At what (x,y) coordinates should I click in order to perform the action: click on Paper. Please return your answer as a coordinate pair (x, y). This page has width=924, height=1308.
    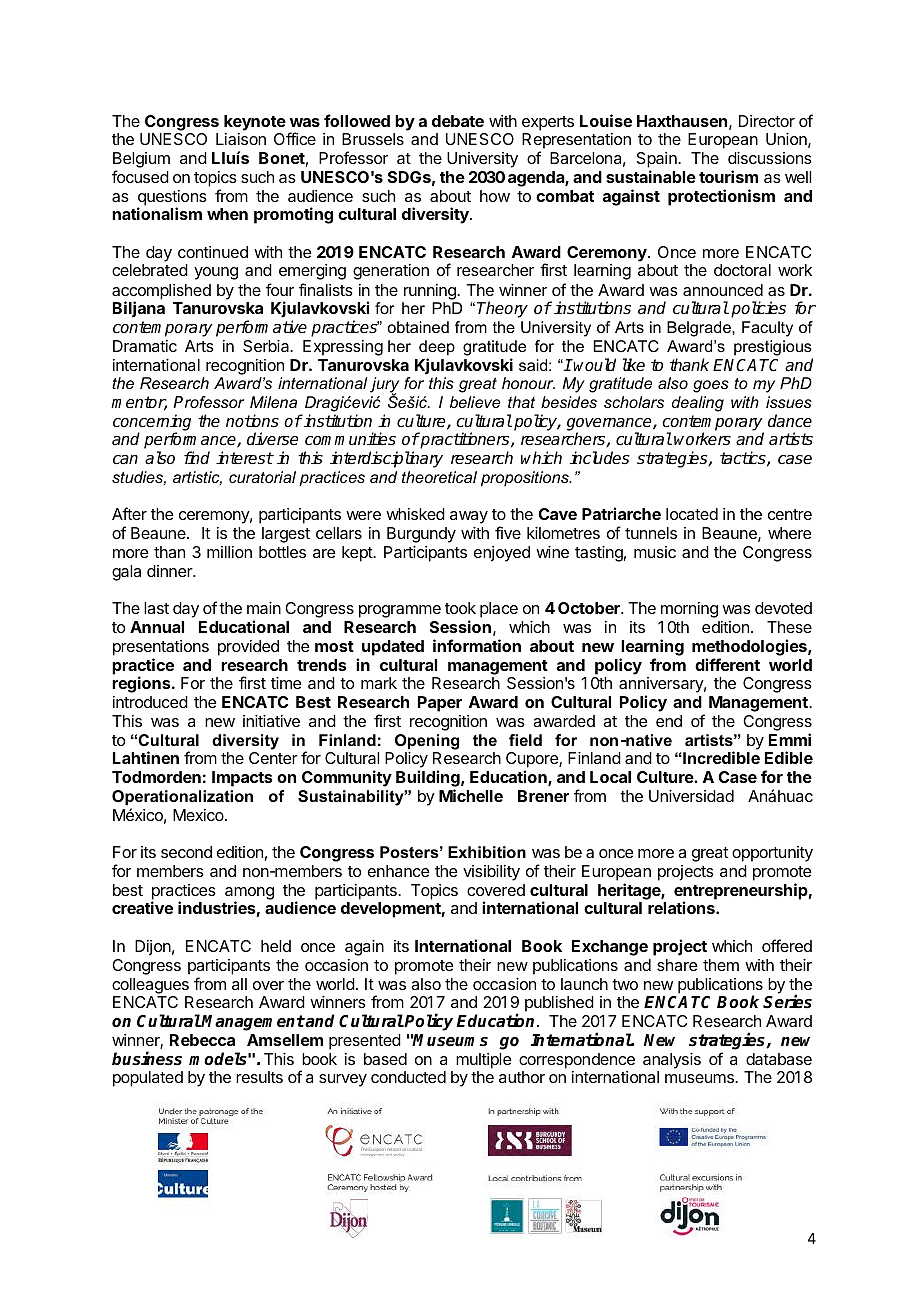
    Looking at the image, I should click on (440, 704).
